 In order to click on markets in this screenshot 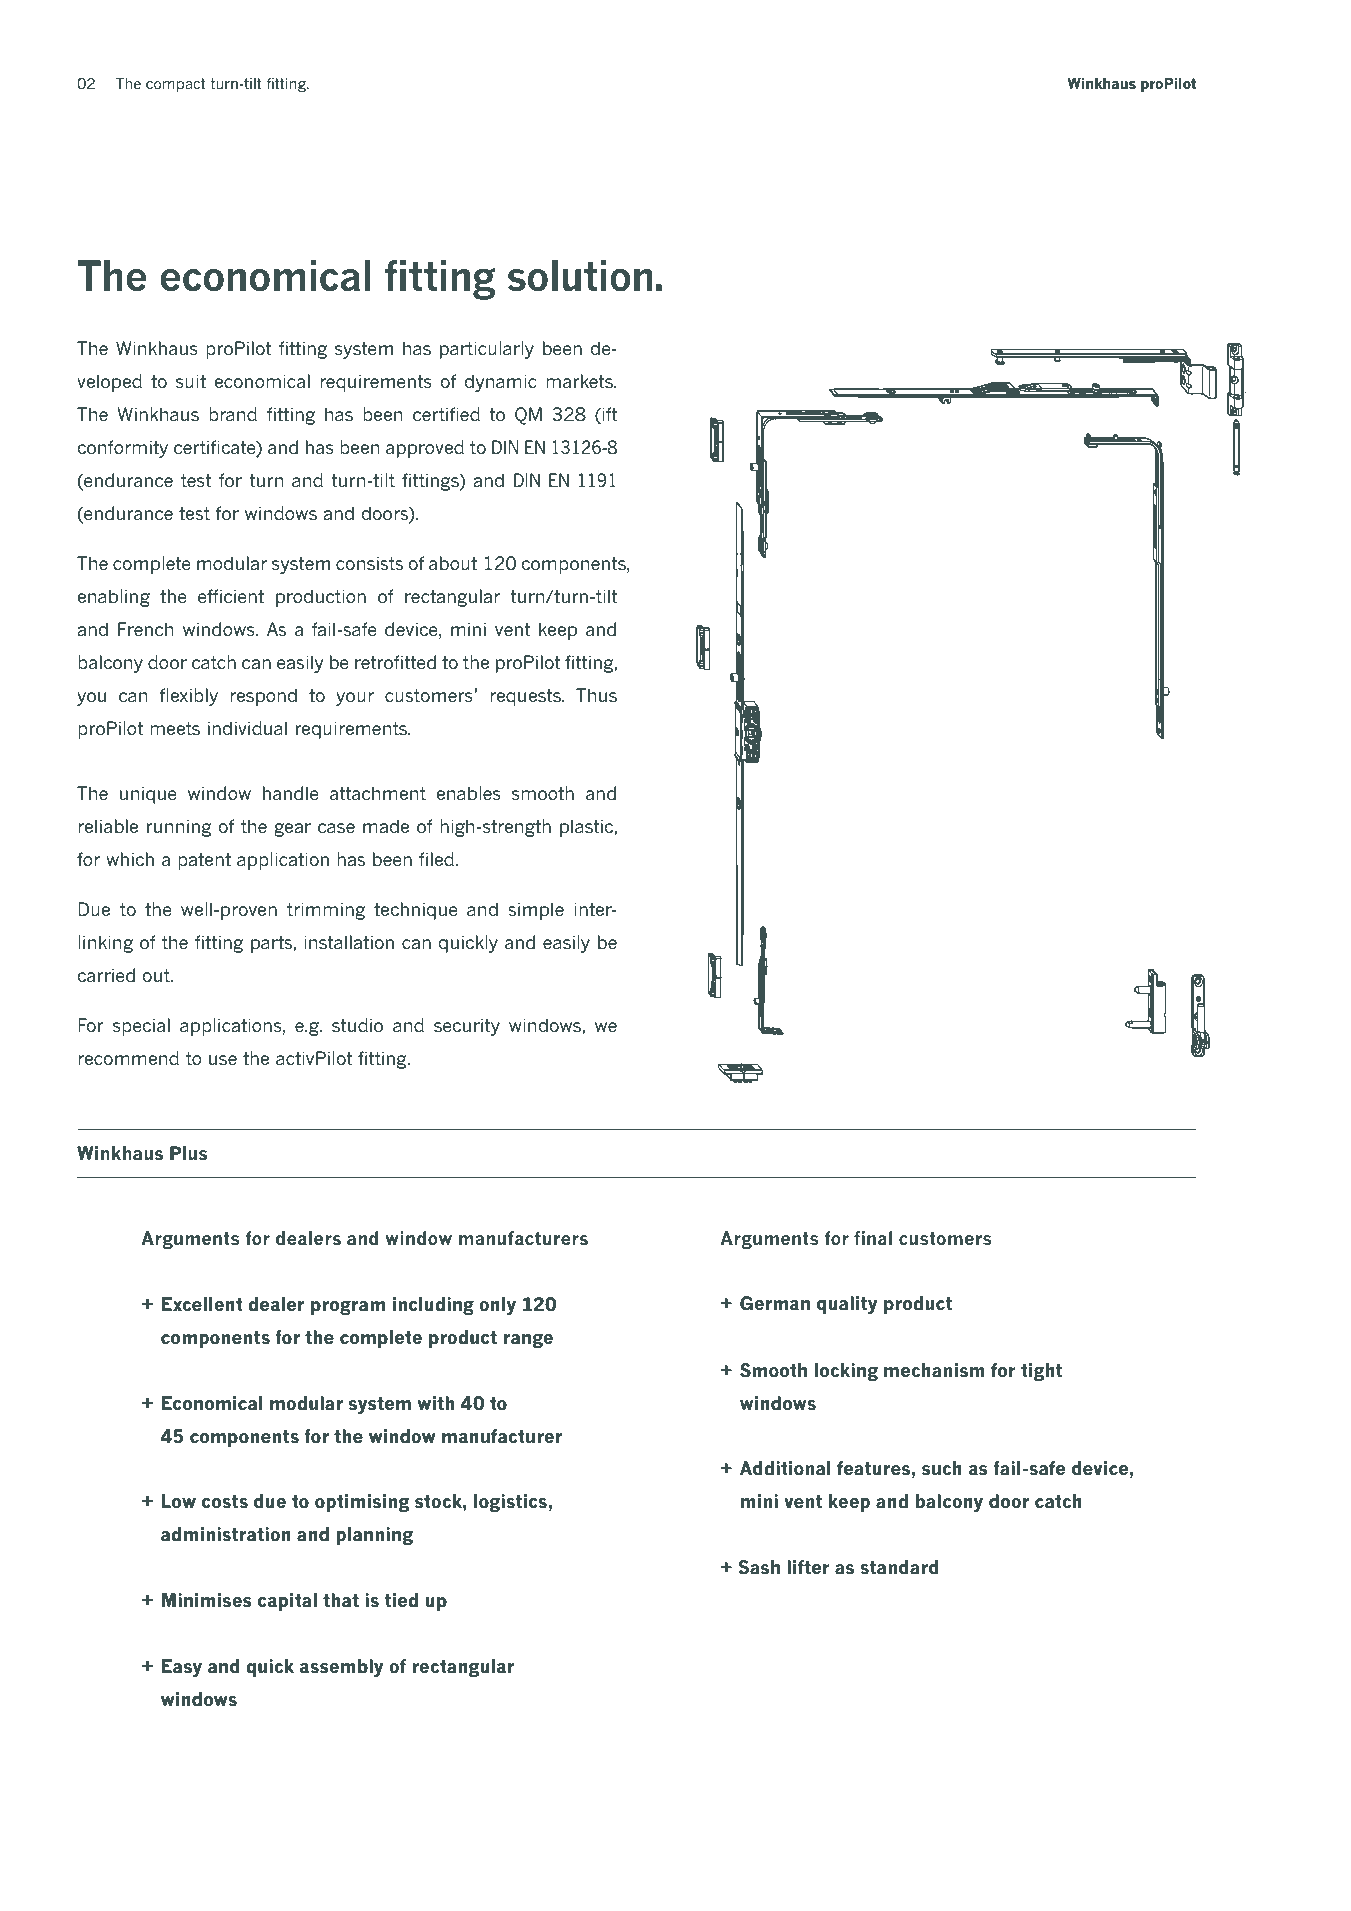, I will do `click(580, 381)`.
